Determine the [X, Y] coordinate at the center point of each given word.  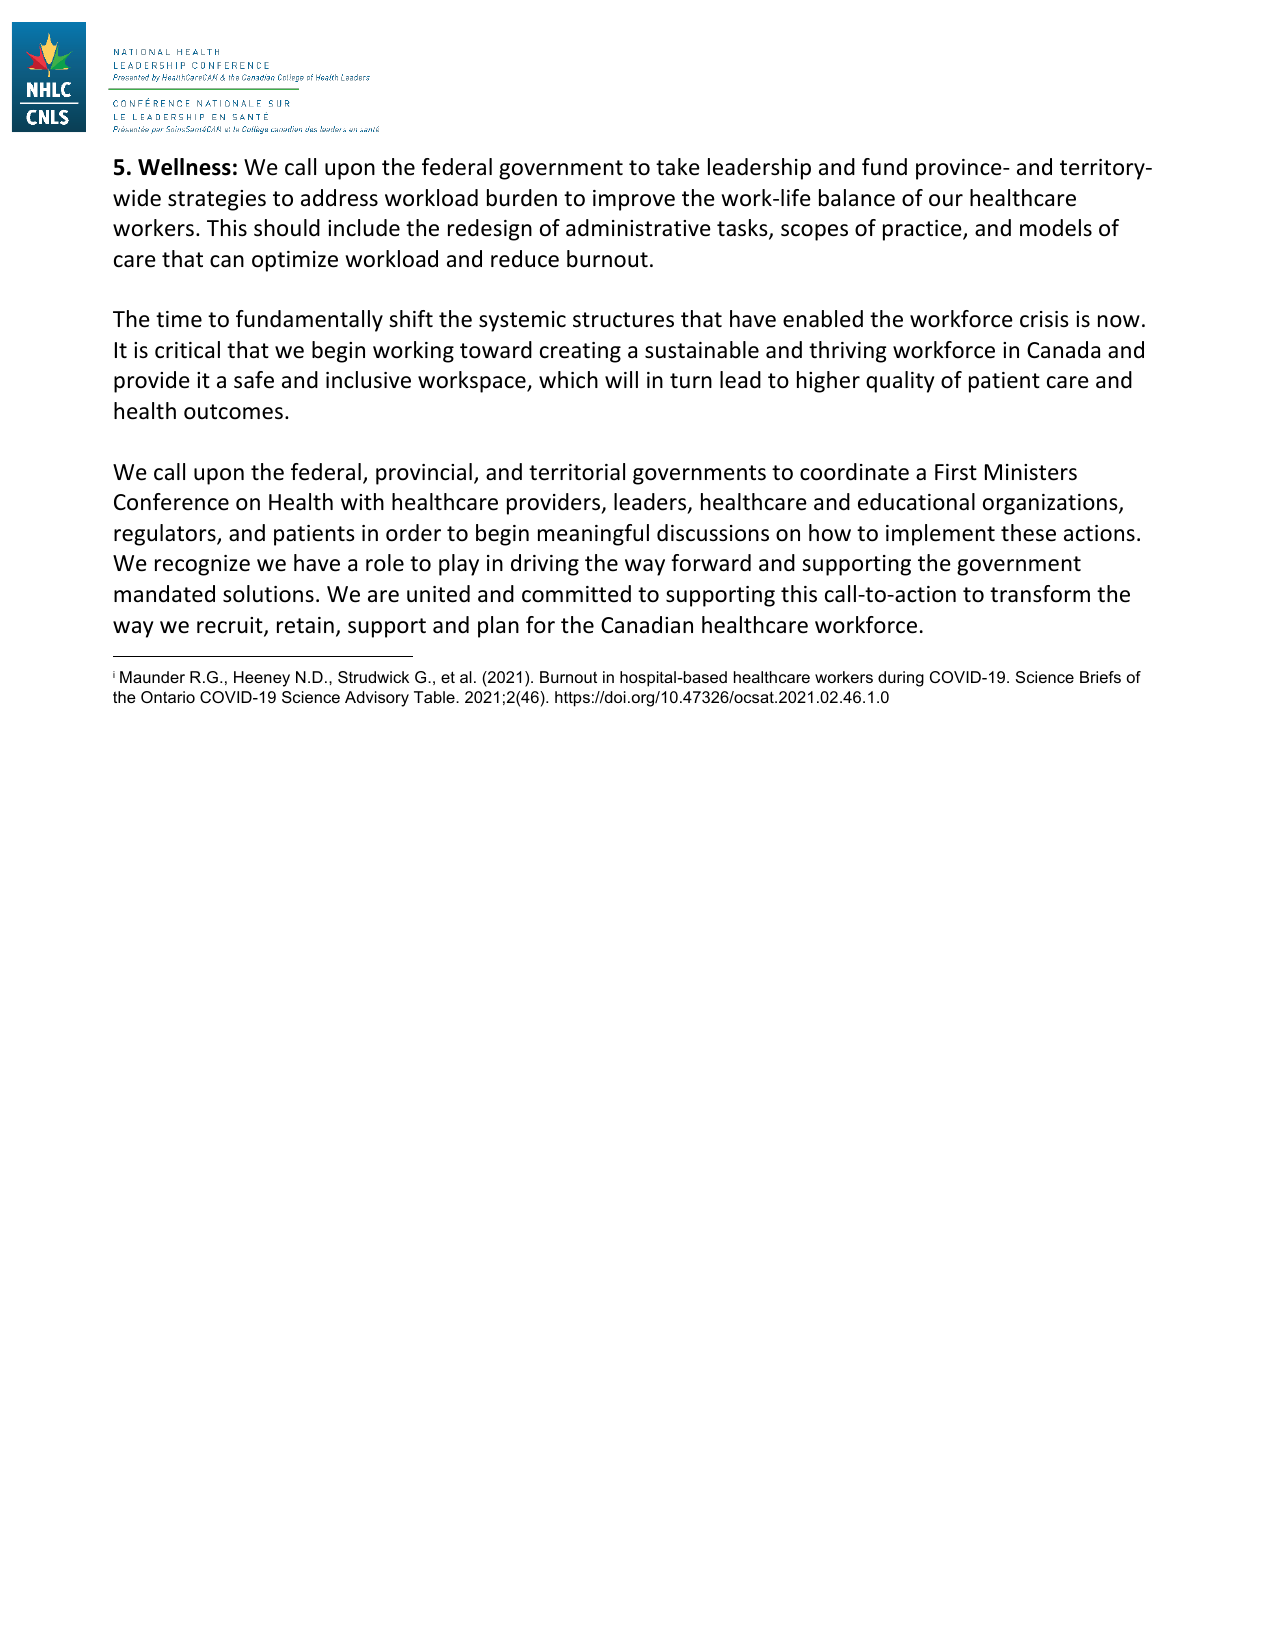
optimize [295, 261]
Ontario [168, 697]
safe [254, 380]
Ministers [1031, 472]
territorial [577, 472]
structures [623, 320]
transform [1040, 594]
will [621, 379]
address [339, 198]
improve [634, 200]
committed [576, 594]
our [946, 200]
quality [900, 382]
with [362, 501]
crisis [1044, 319]
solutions [268, 594]
